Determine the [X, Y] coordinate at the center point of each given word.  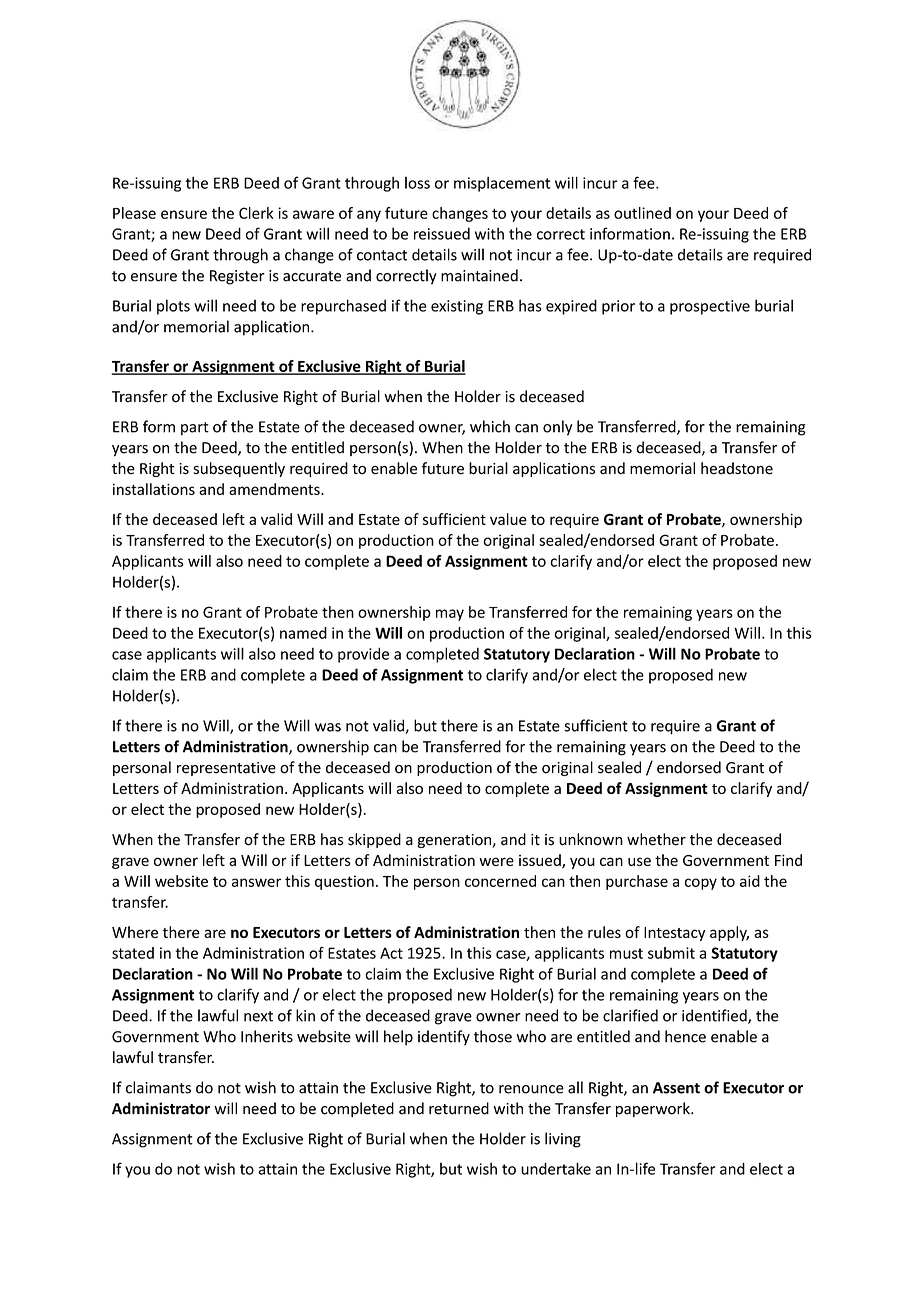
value [508, 519]
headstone [737, 468]
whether [656, 839]
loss [417, 183]
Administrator [161, 1108]
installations [154, 489]
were [496, 861]
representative [226, 769]
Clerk [256, 213]
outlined [642, 213]
